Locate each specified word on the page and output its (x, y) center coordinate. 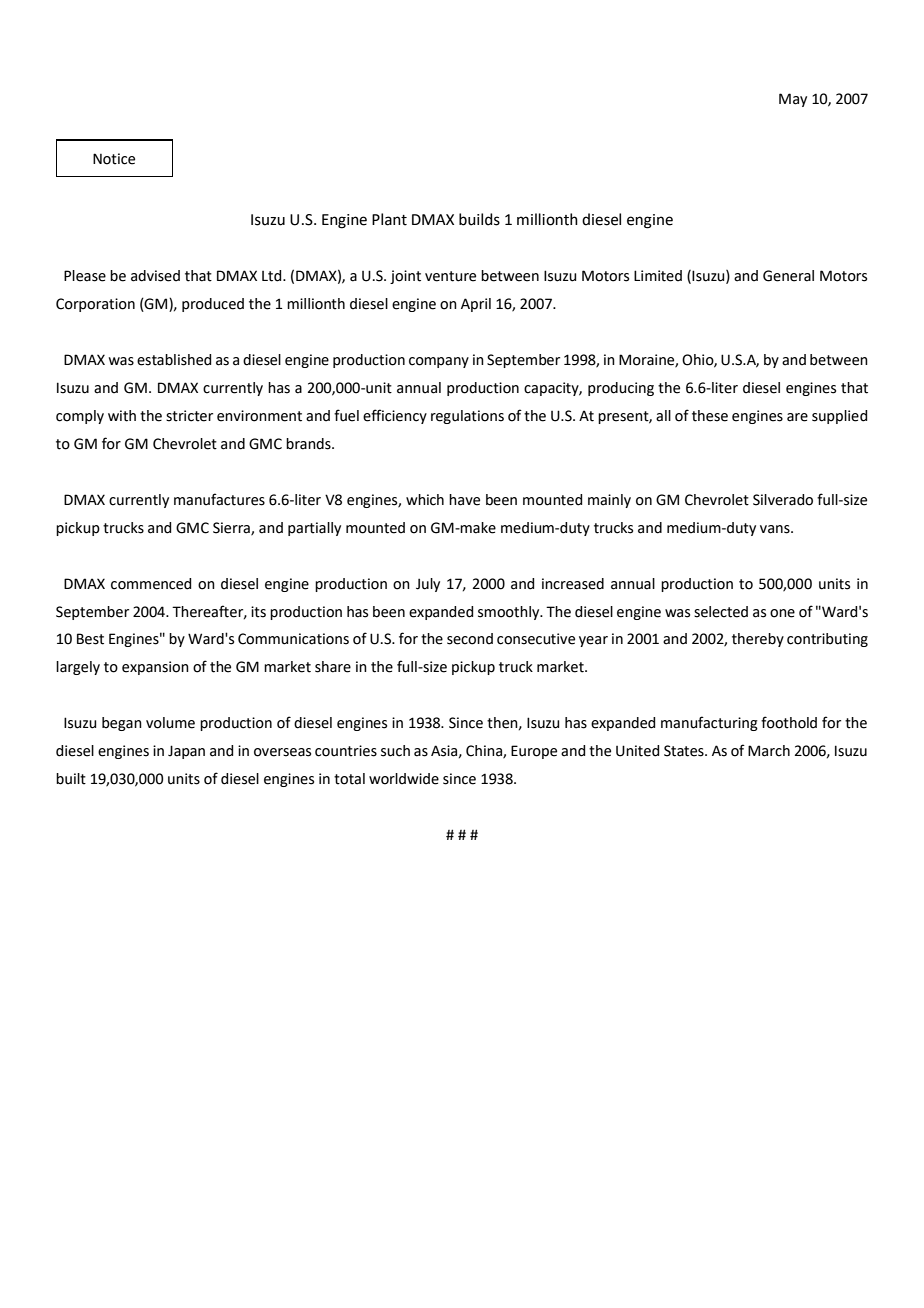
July (428, 585)
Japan (186, 752)
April (476, 305)
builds (479, 219)
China (485, 752)
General (788, 276)
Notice (114, 159)
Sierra (232, 528)
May (793, 100)
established (174, 360)
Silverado (783, 500)
